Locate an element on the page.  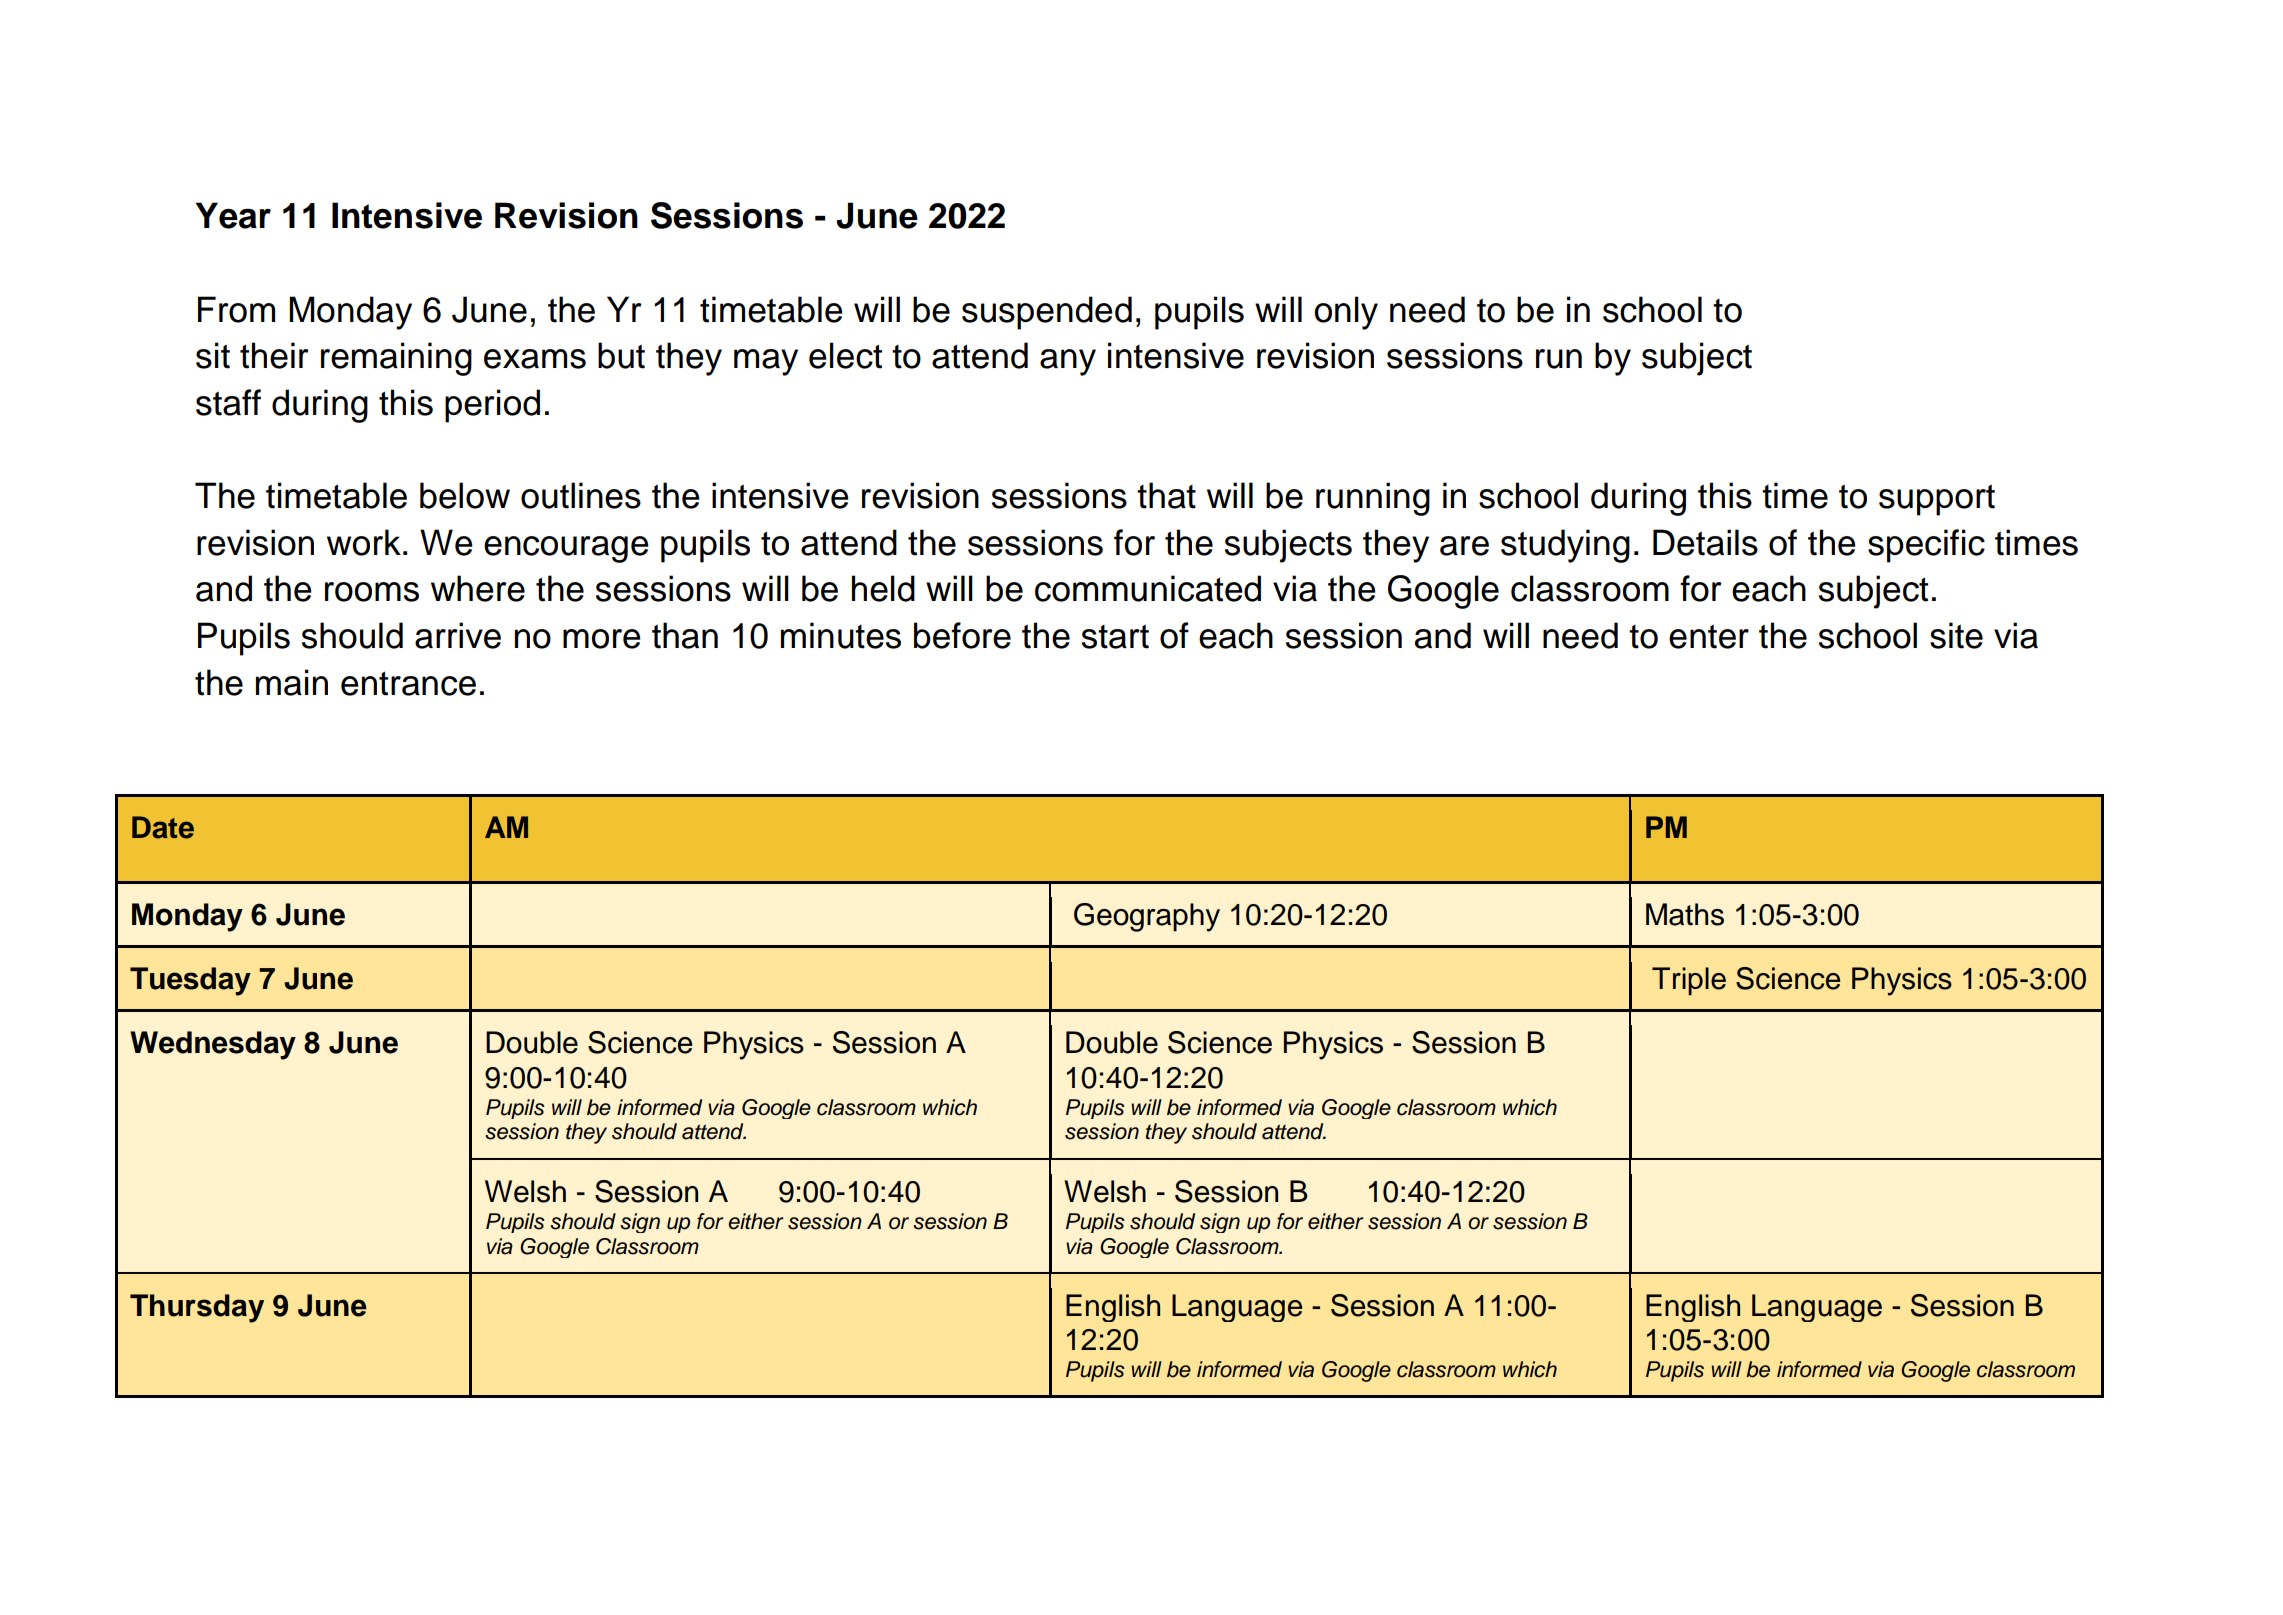
suspended is located at coordinates (1047, 313).
